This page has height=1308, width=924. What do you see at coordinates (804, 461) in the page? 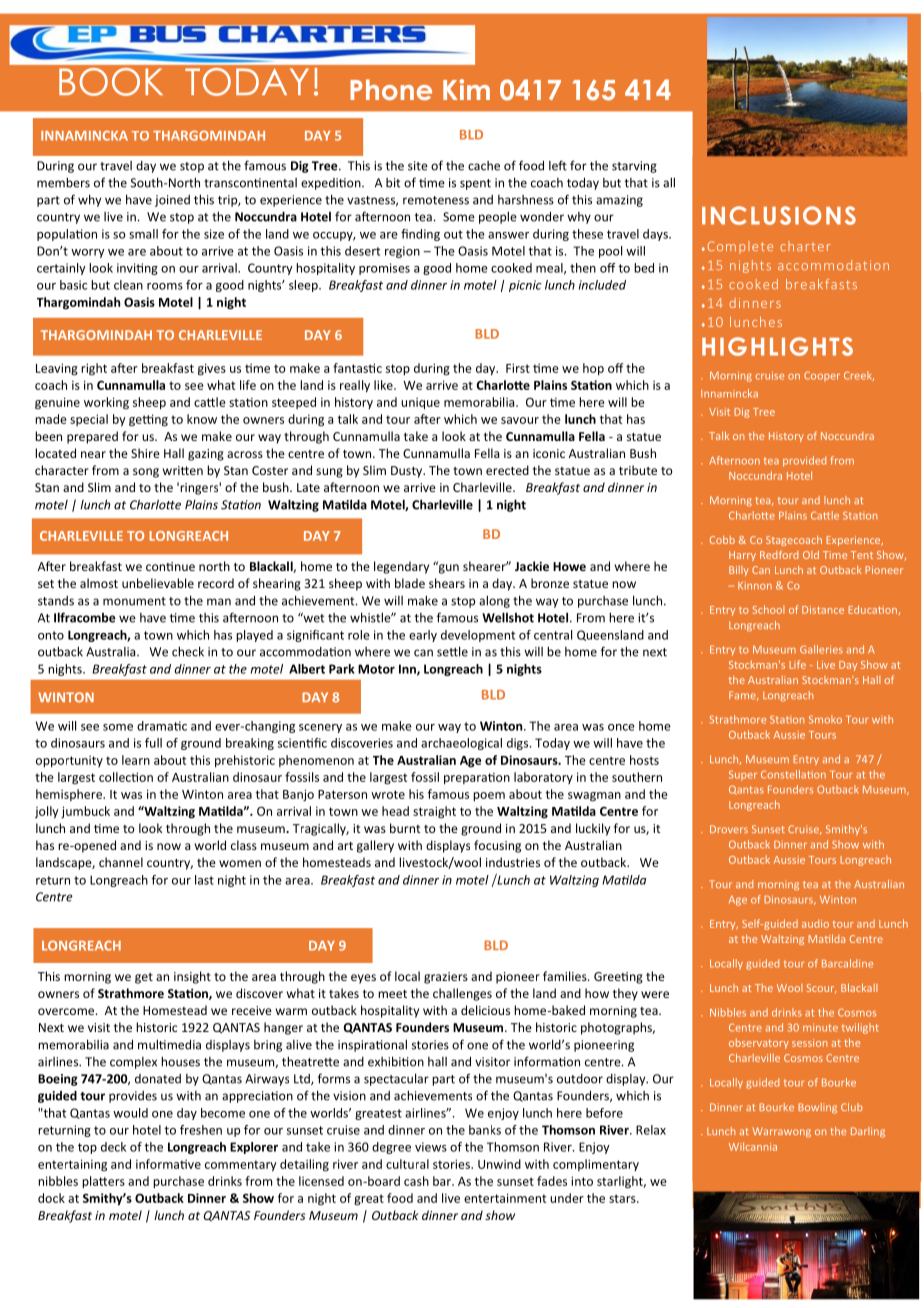
I see `provided` at bounding box center [804, 461].
